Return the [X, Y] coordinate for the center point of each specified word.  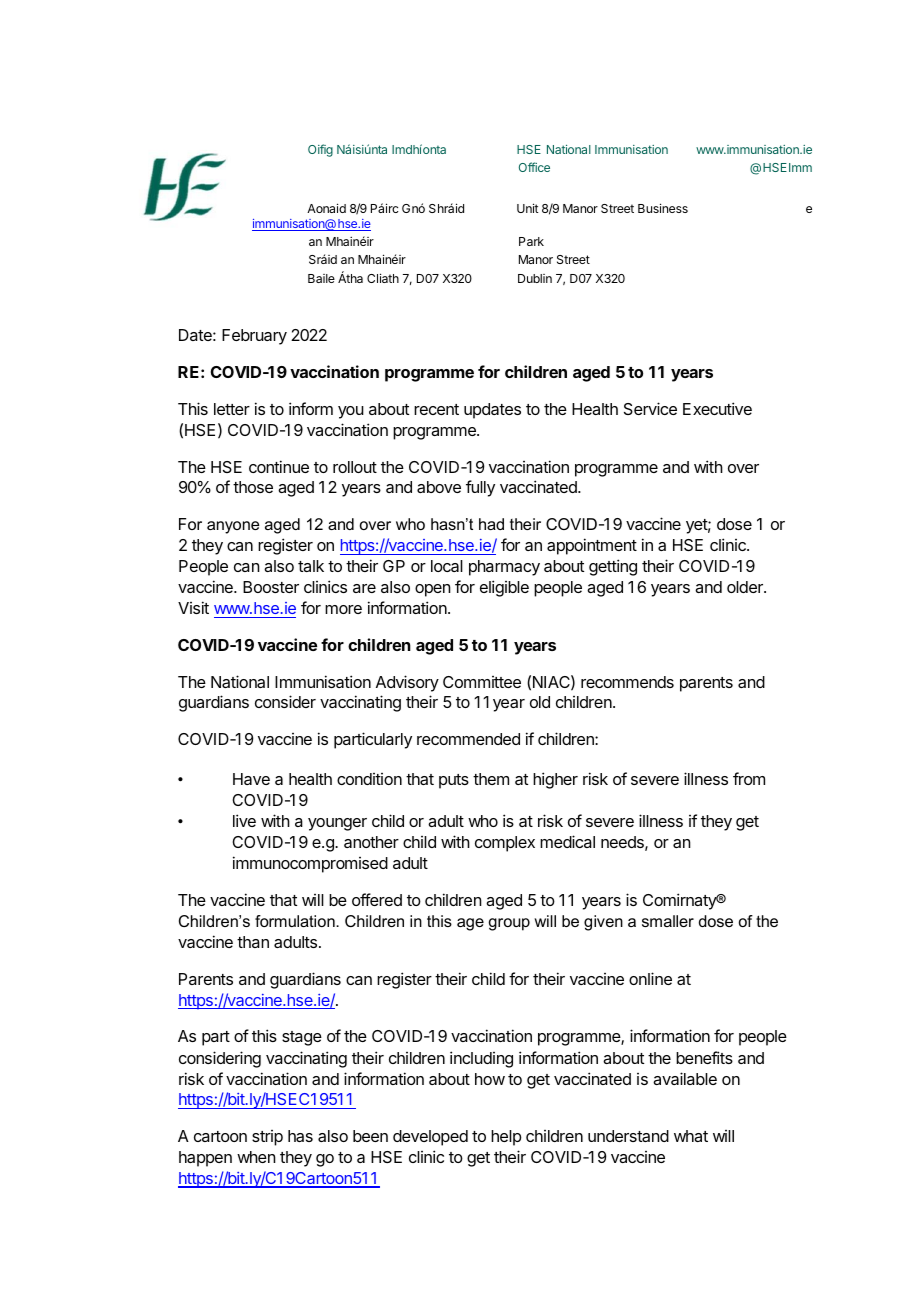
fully [480, 488]
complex [505, 844]
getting [613, 567]
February [254, 337]
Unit [528, 208]
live [244, 820]
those [253, 487]
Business [663, 208]
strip [267, 1138]
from [749, 778]
